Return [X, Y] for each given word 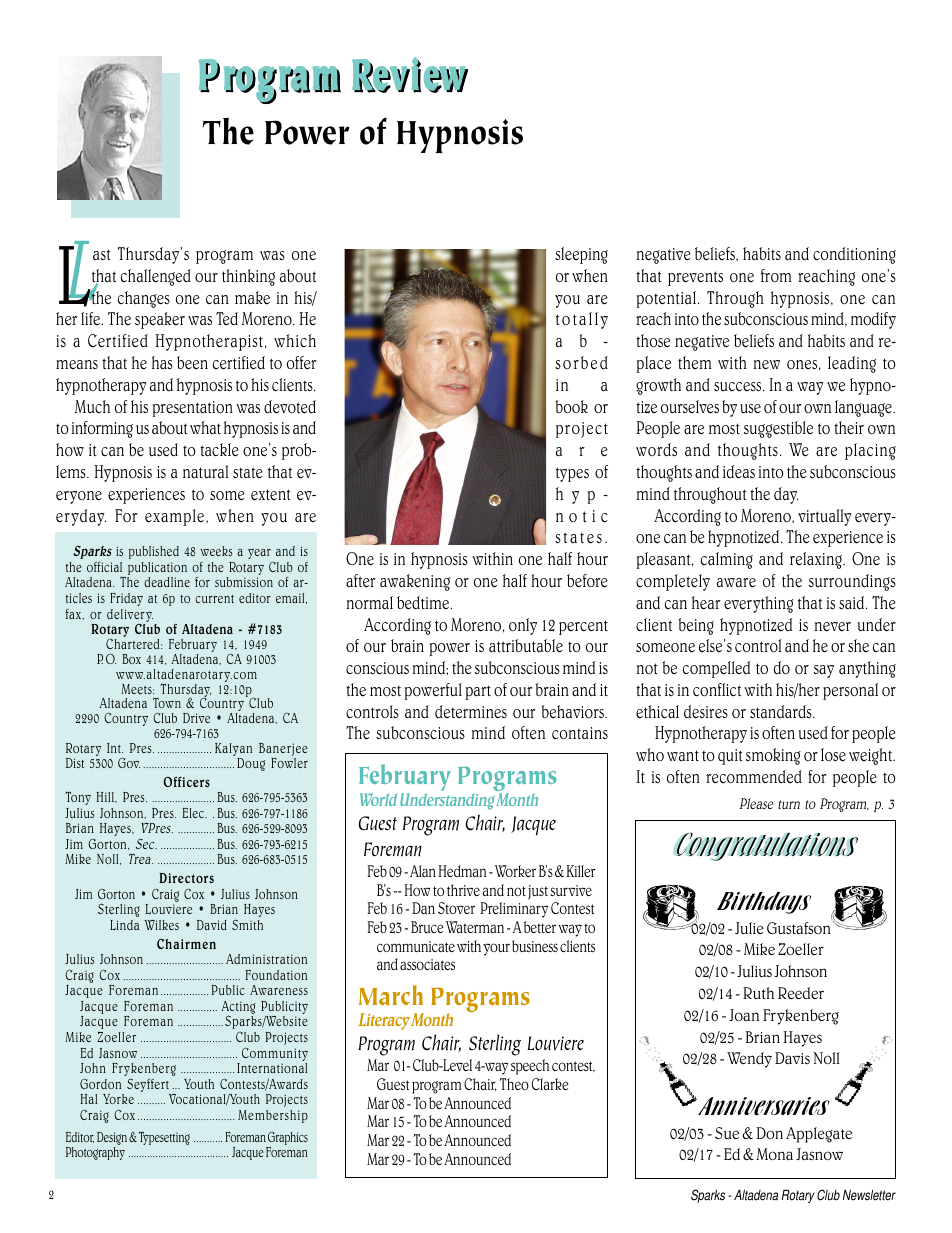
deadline [167, 582]
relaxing [817, 560]
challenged [156, 277]
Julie [749, 928]
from [776, 275]
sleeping [581, 255]
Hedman [462, 871]
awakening [415, 582]
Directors [186, 878]
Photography [95, 1153]
